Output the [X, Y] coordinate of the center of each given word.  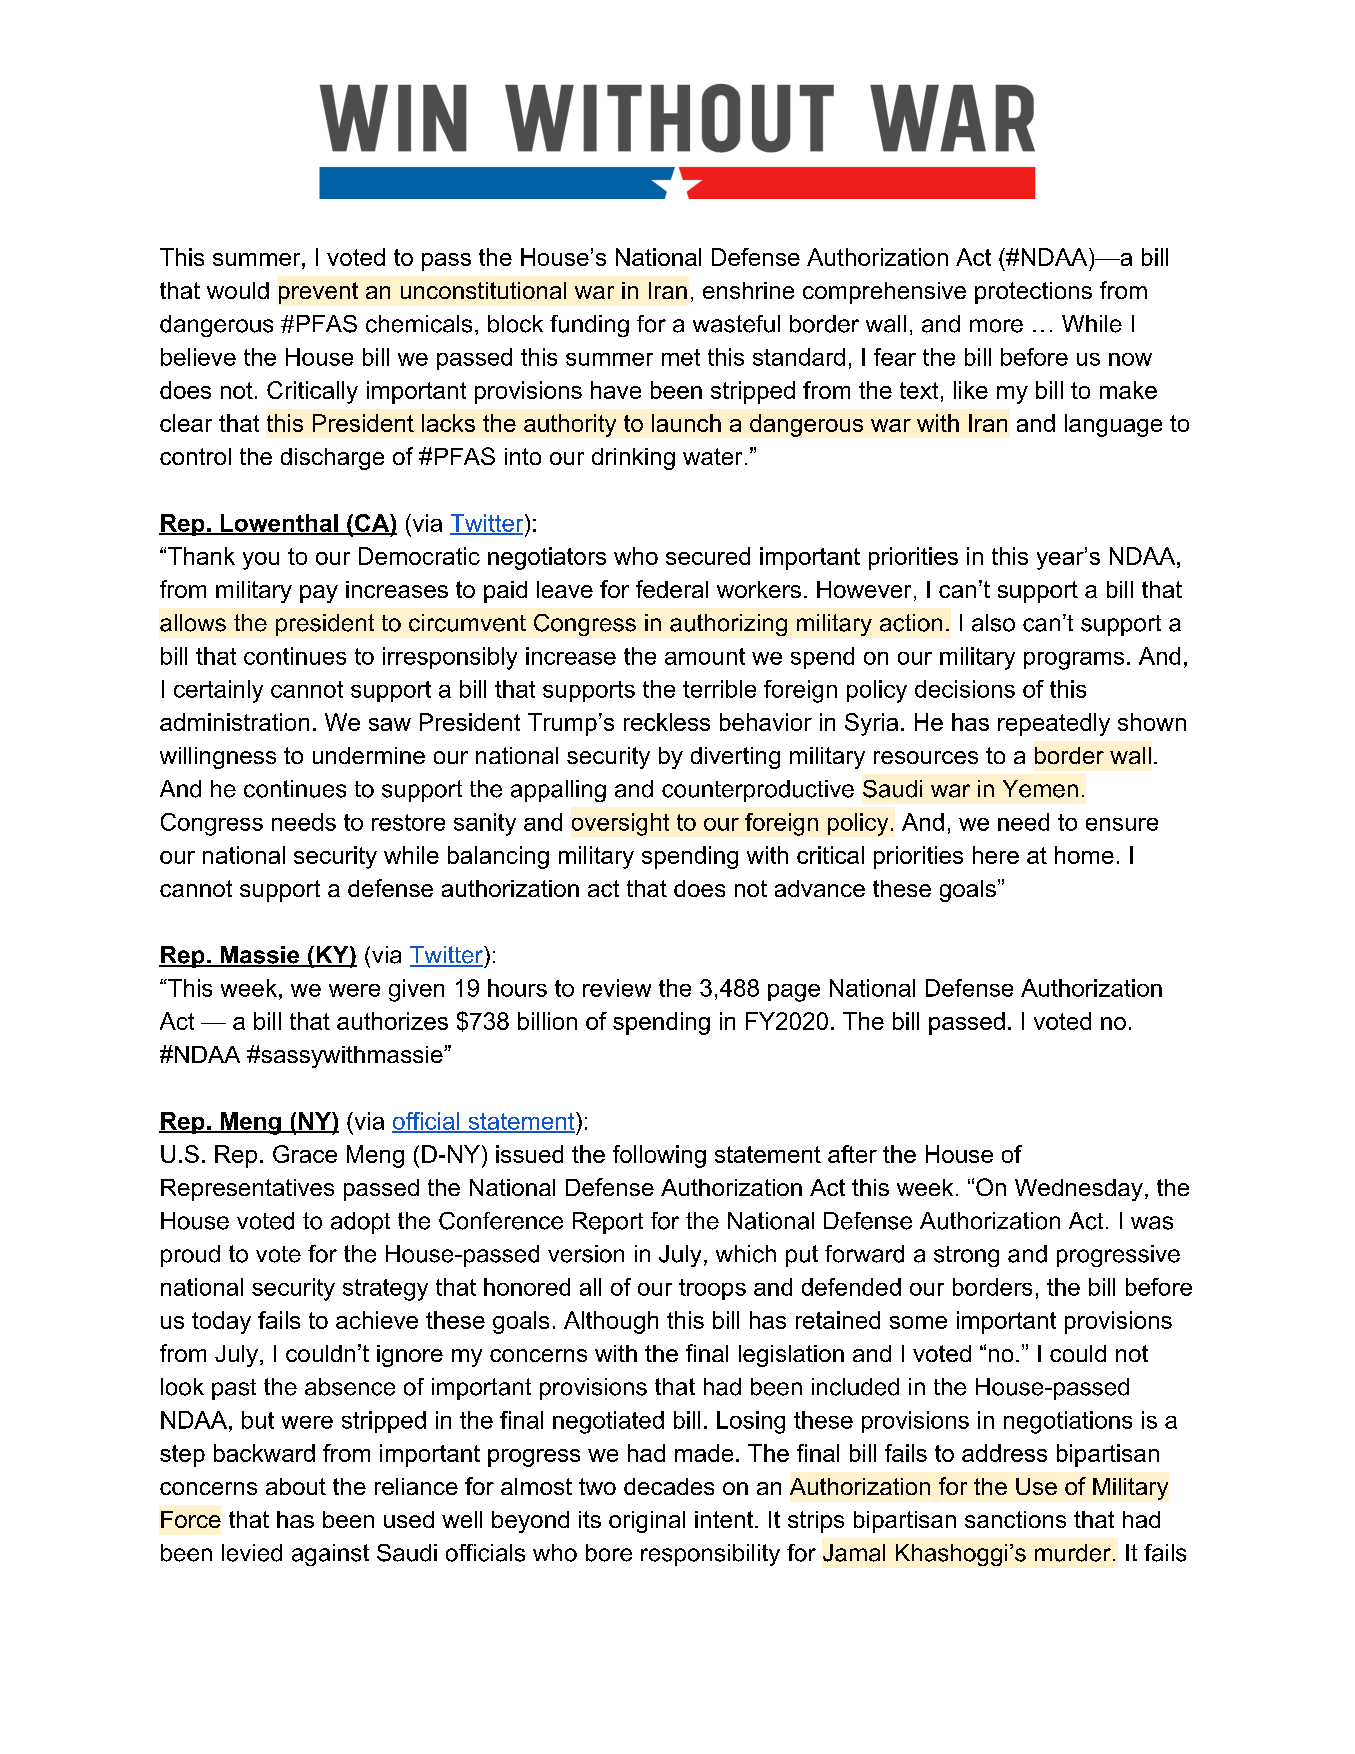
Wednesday [1079, 1190]
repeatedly [1054, 724]
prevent [318, 293]
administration [234, 722]
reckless [667, 722]
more [996, 326]
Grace [305, 1154]
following [659, 1156]
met [681, 357]
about [296, 1486]
